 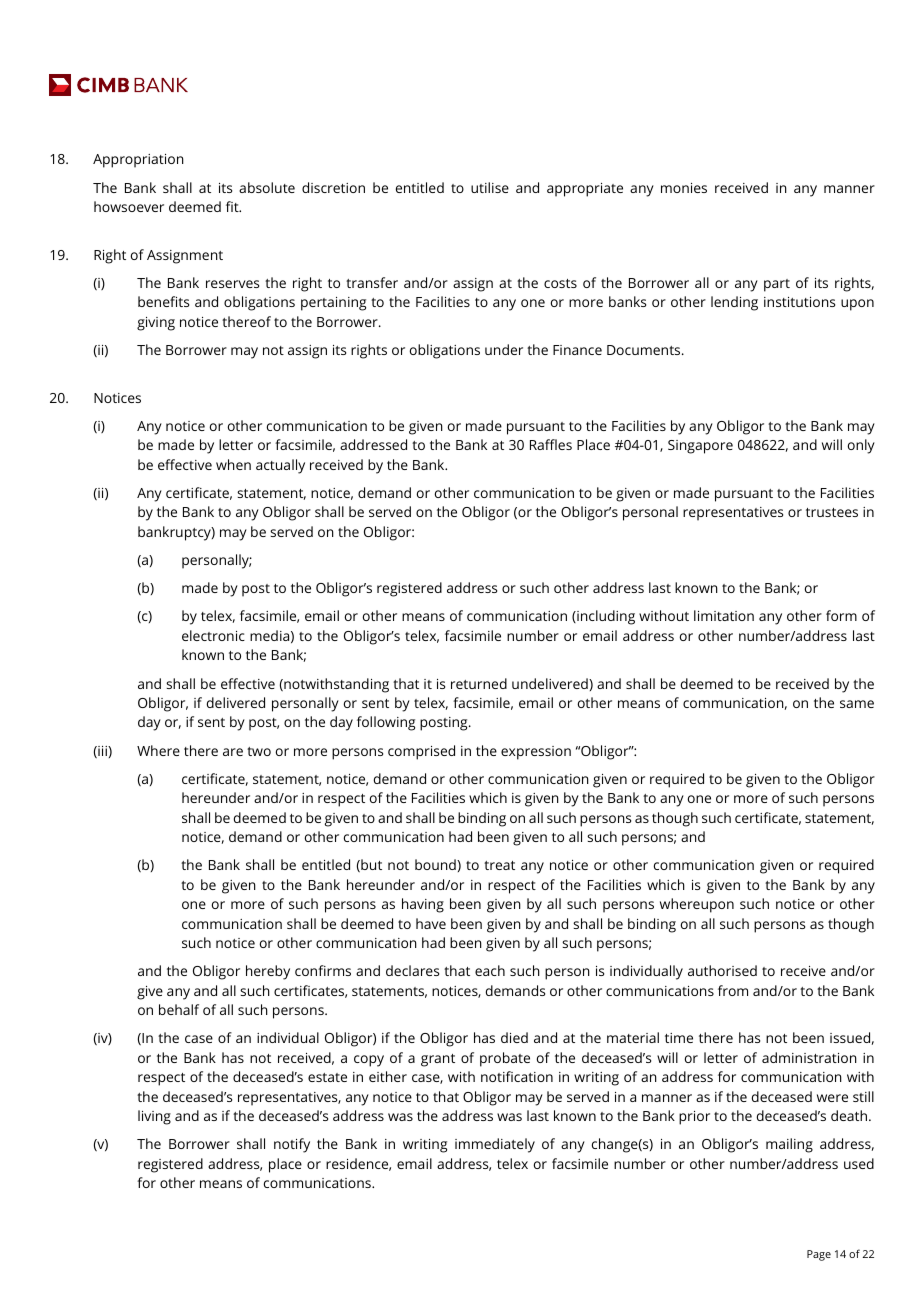 What do you see at coordinates (551, 444) in the document?
I see `Raffles` at bounding box center [551, 444].
